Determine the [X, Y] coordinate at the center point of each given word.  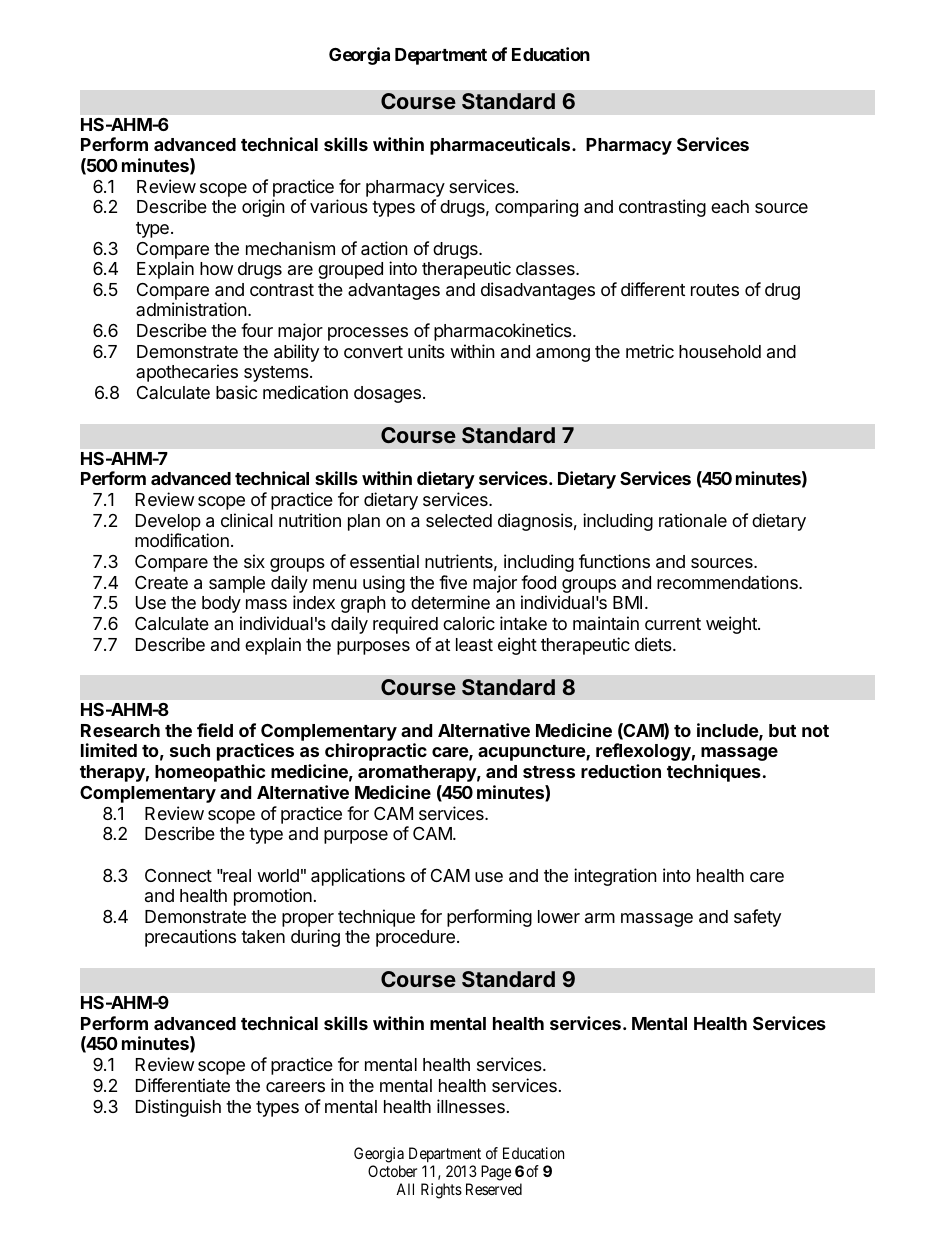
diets [654, 644]
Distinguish [178, 1108]
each [730, 206]
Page [496, 1173]
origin [263, 208]
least [474, 645]
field [215, 730]
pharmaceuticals [501, 146]
